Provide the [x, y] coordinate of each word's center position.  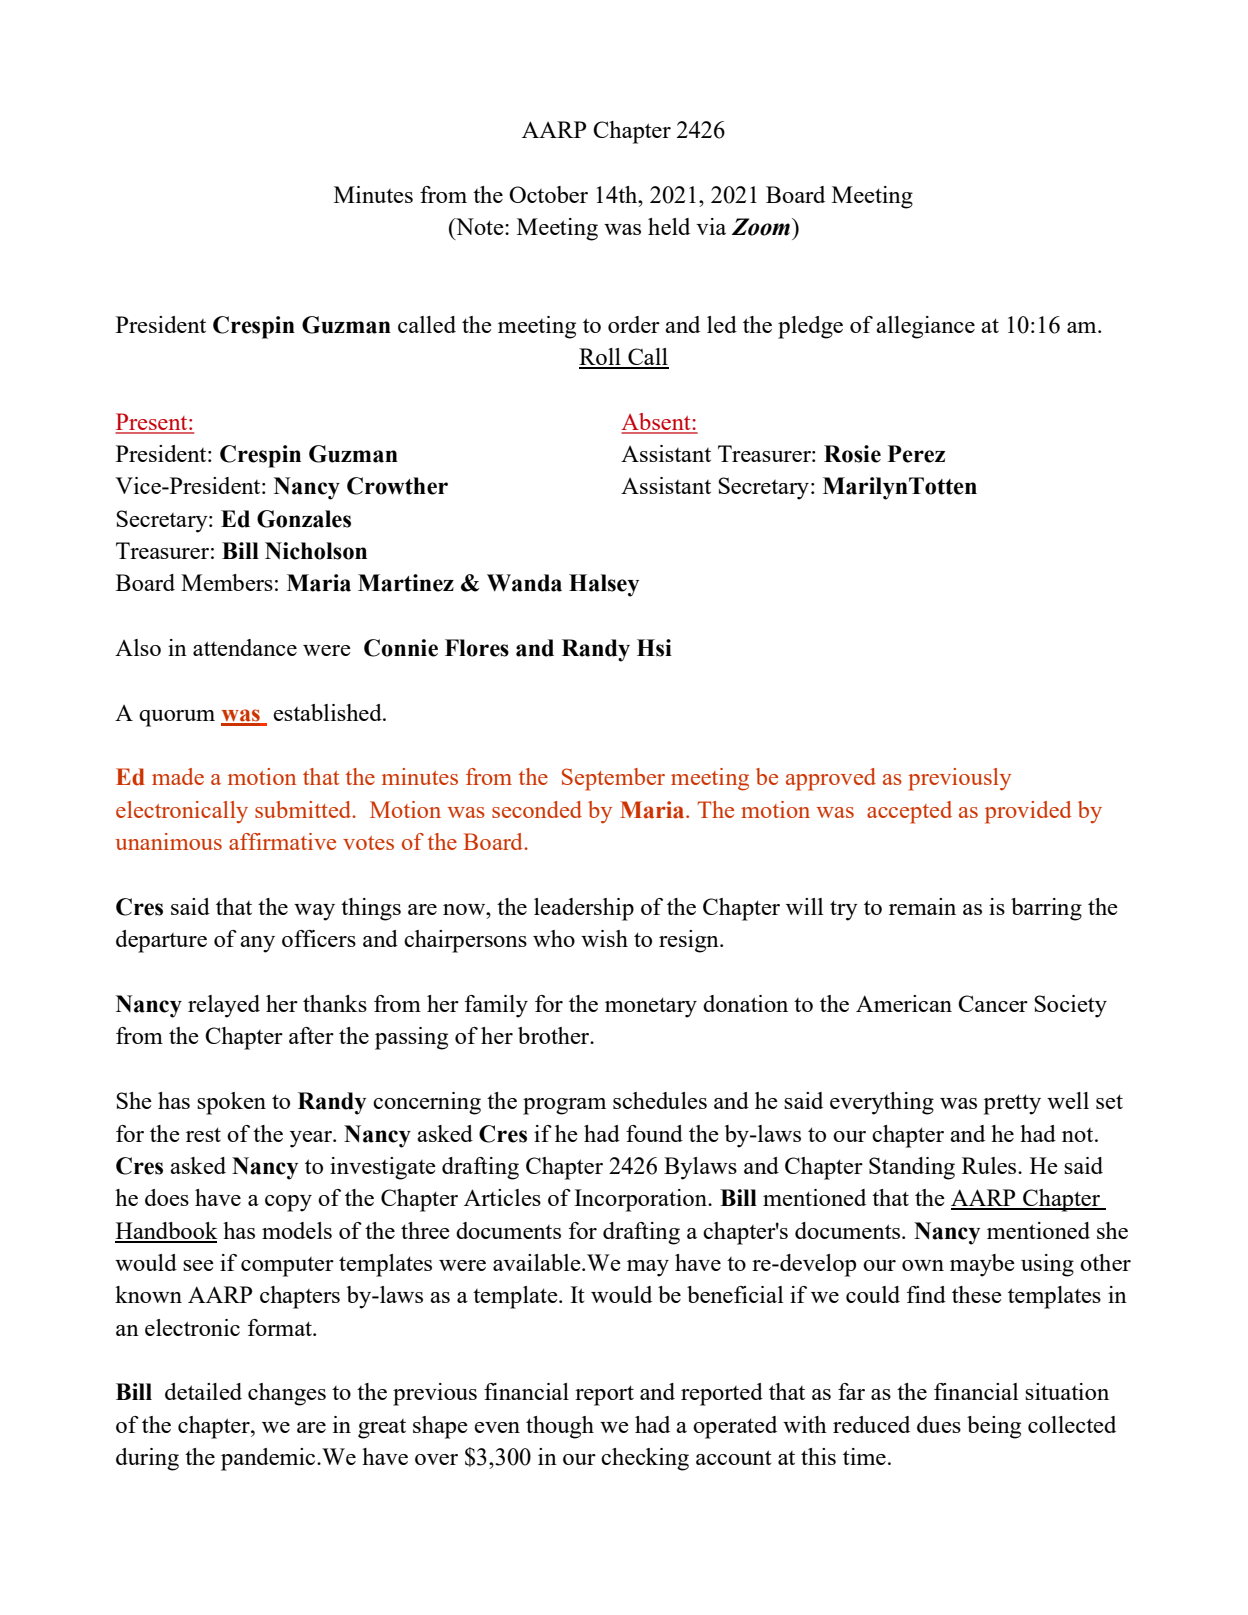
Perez [916, 454]
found [654, 1133]
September [613, 779]
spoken [231, 1103]
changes [287, 1394]
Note [480, 226]
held [669, 226]
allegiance [925, 327]
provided [1028, 812]
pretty [1012, 1104]
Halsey [604, 585]
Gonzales [304, 519]
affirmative [282, 841]
